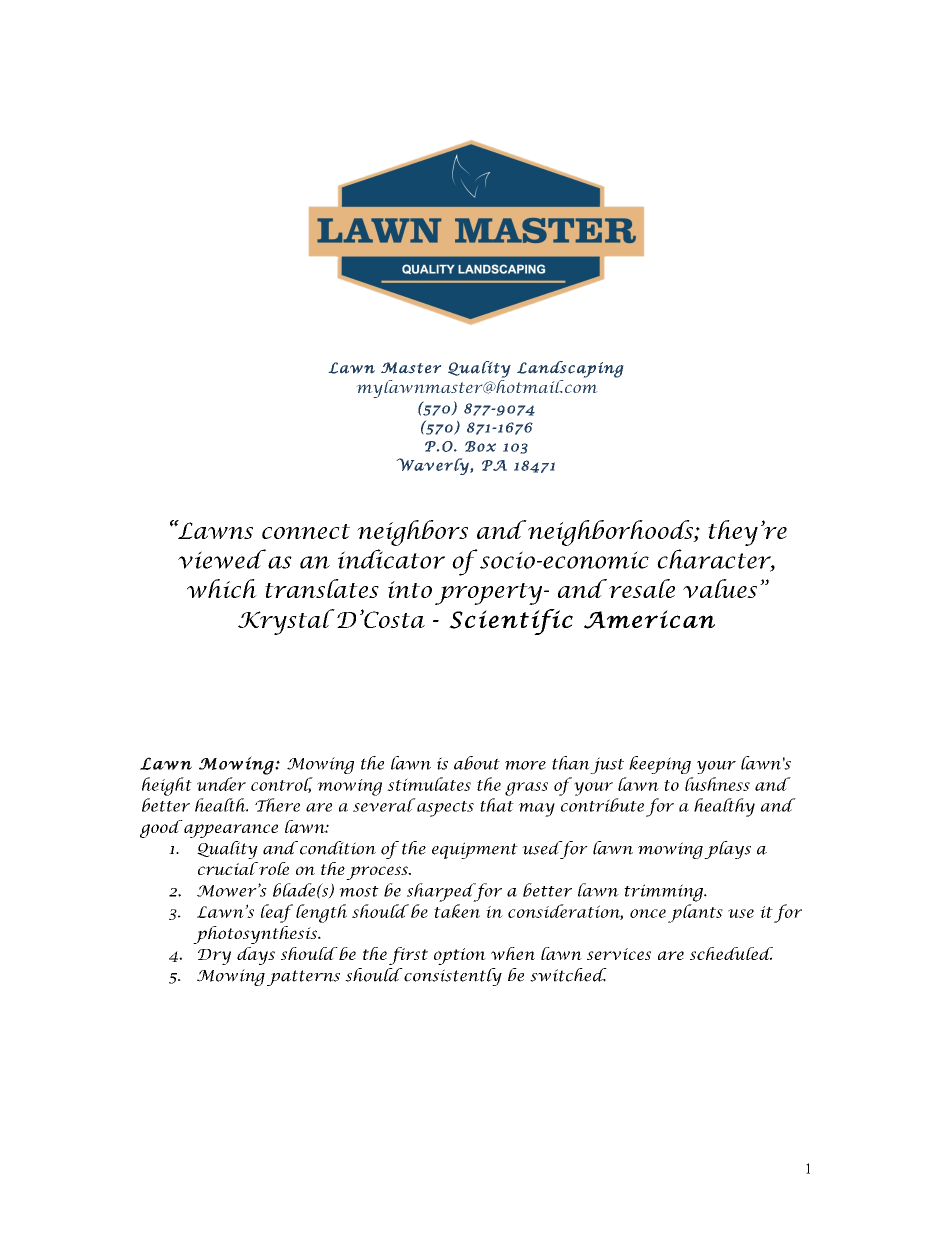 The image size is (952, 1233). Describe the element at coordinates (570, 369) in the screenshot. I see `Landscaping` at that location.
